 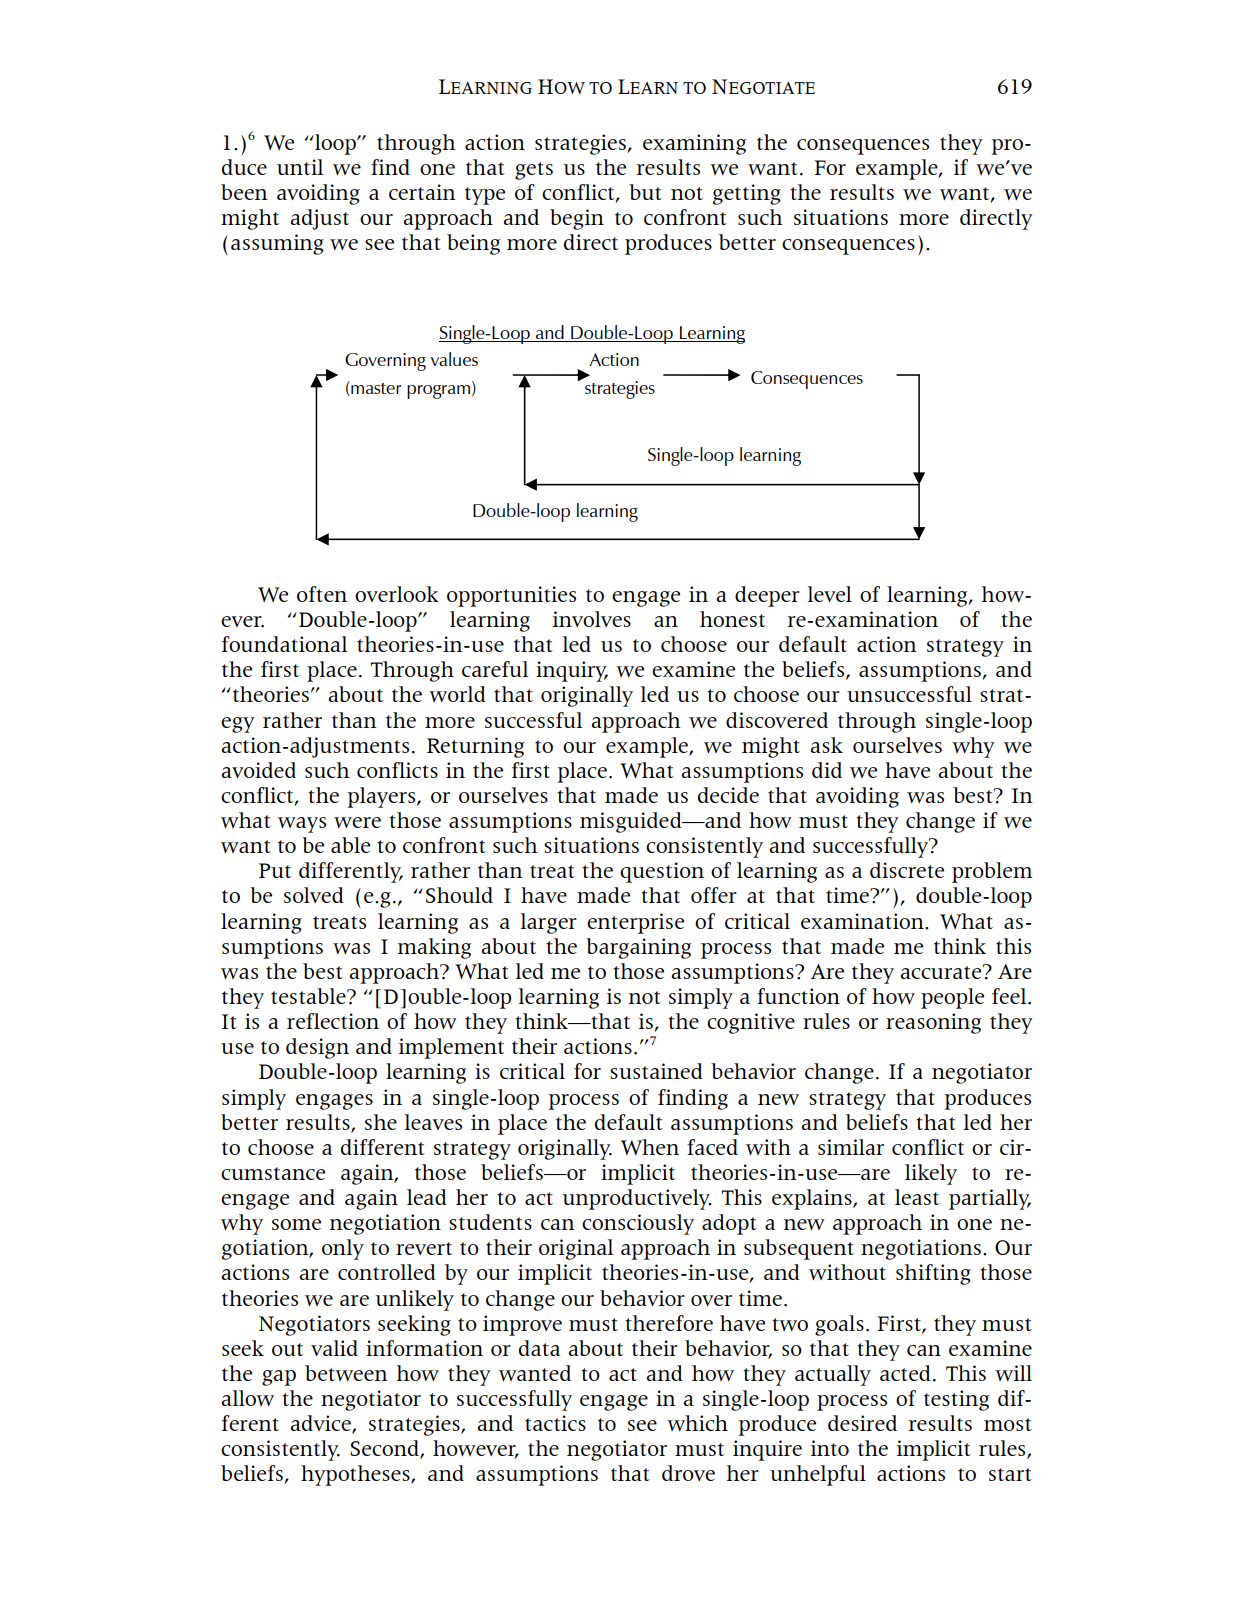 I want to click on testing, so click(x=956, y=1400).
